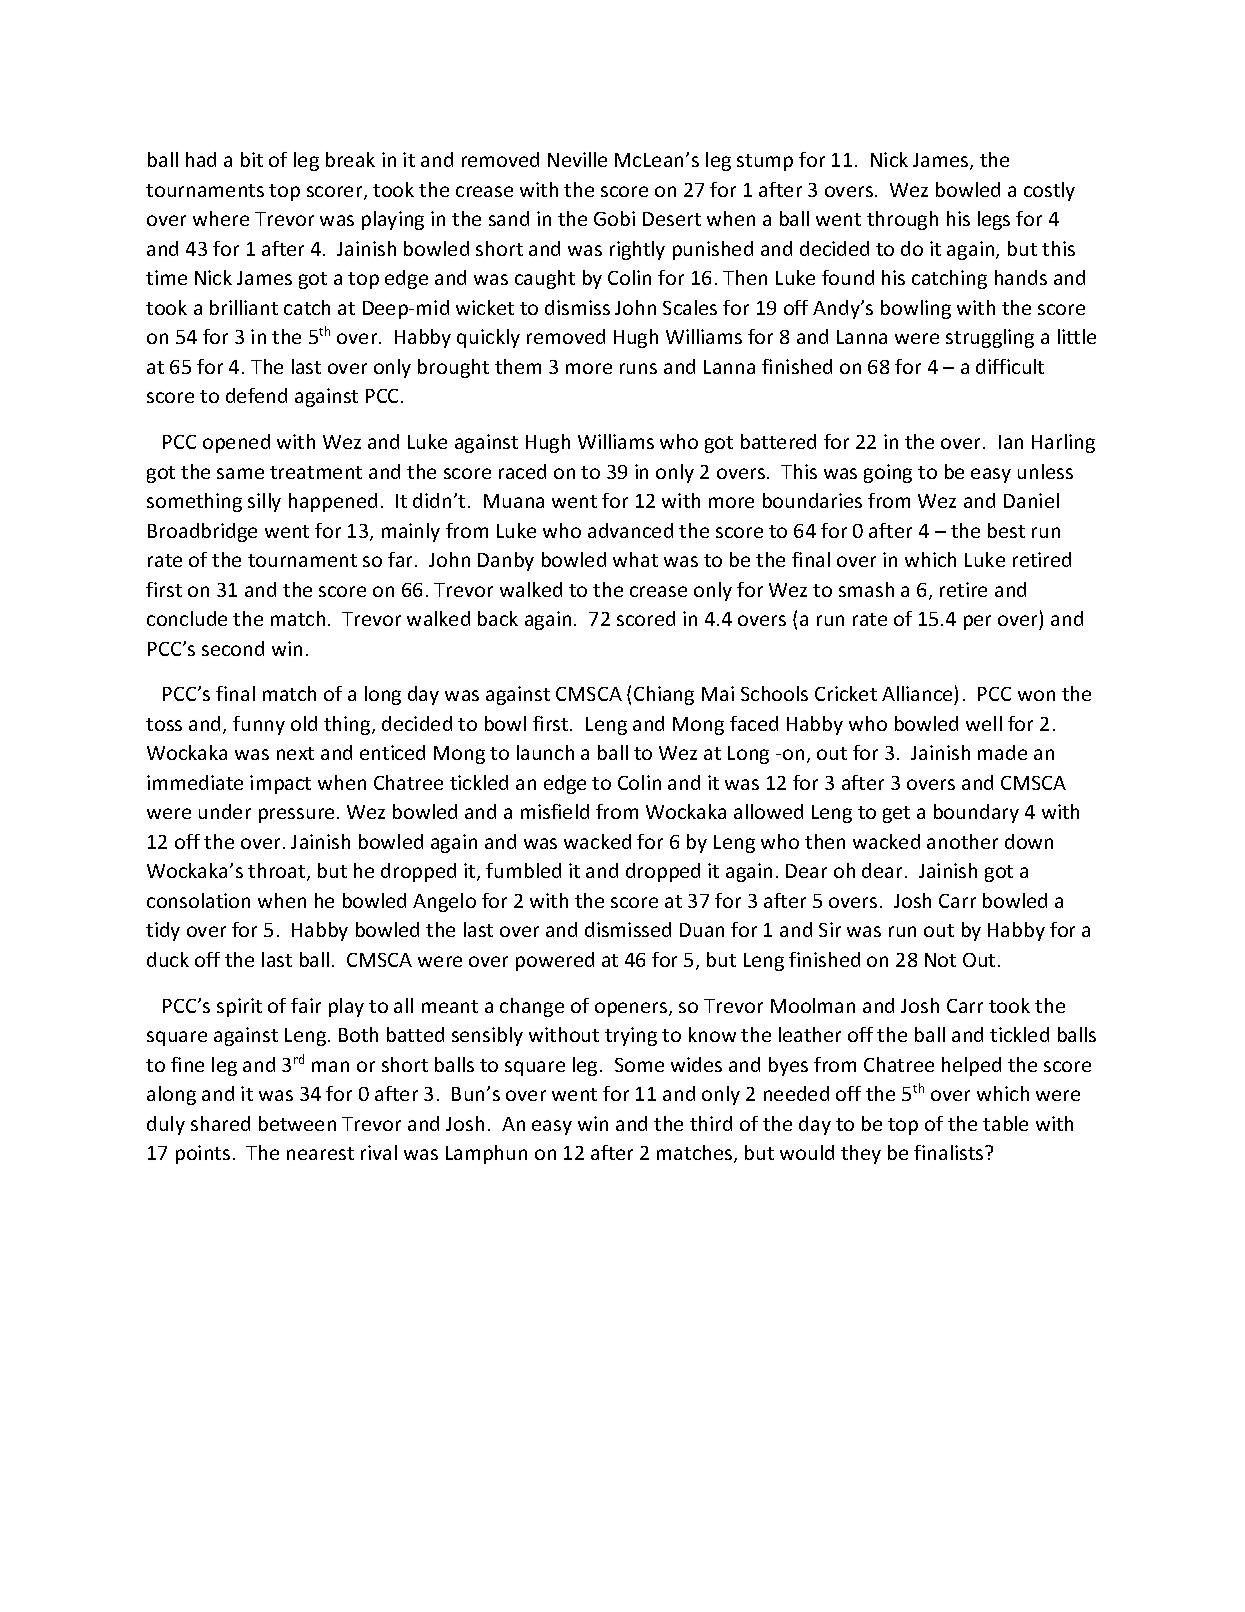  Describe the element at coordinates (830, 929) in the screenshot. I see `Sir` at that location.
